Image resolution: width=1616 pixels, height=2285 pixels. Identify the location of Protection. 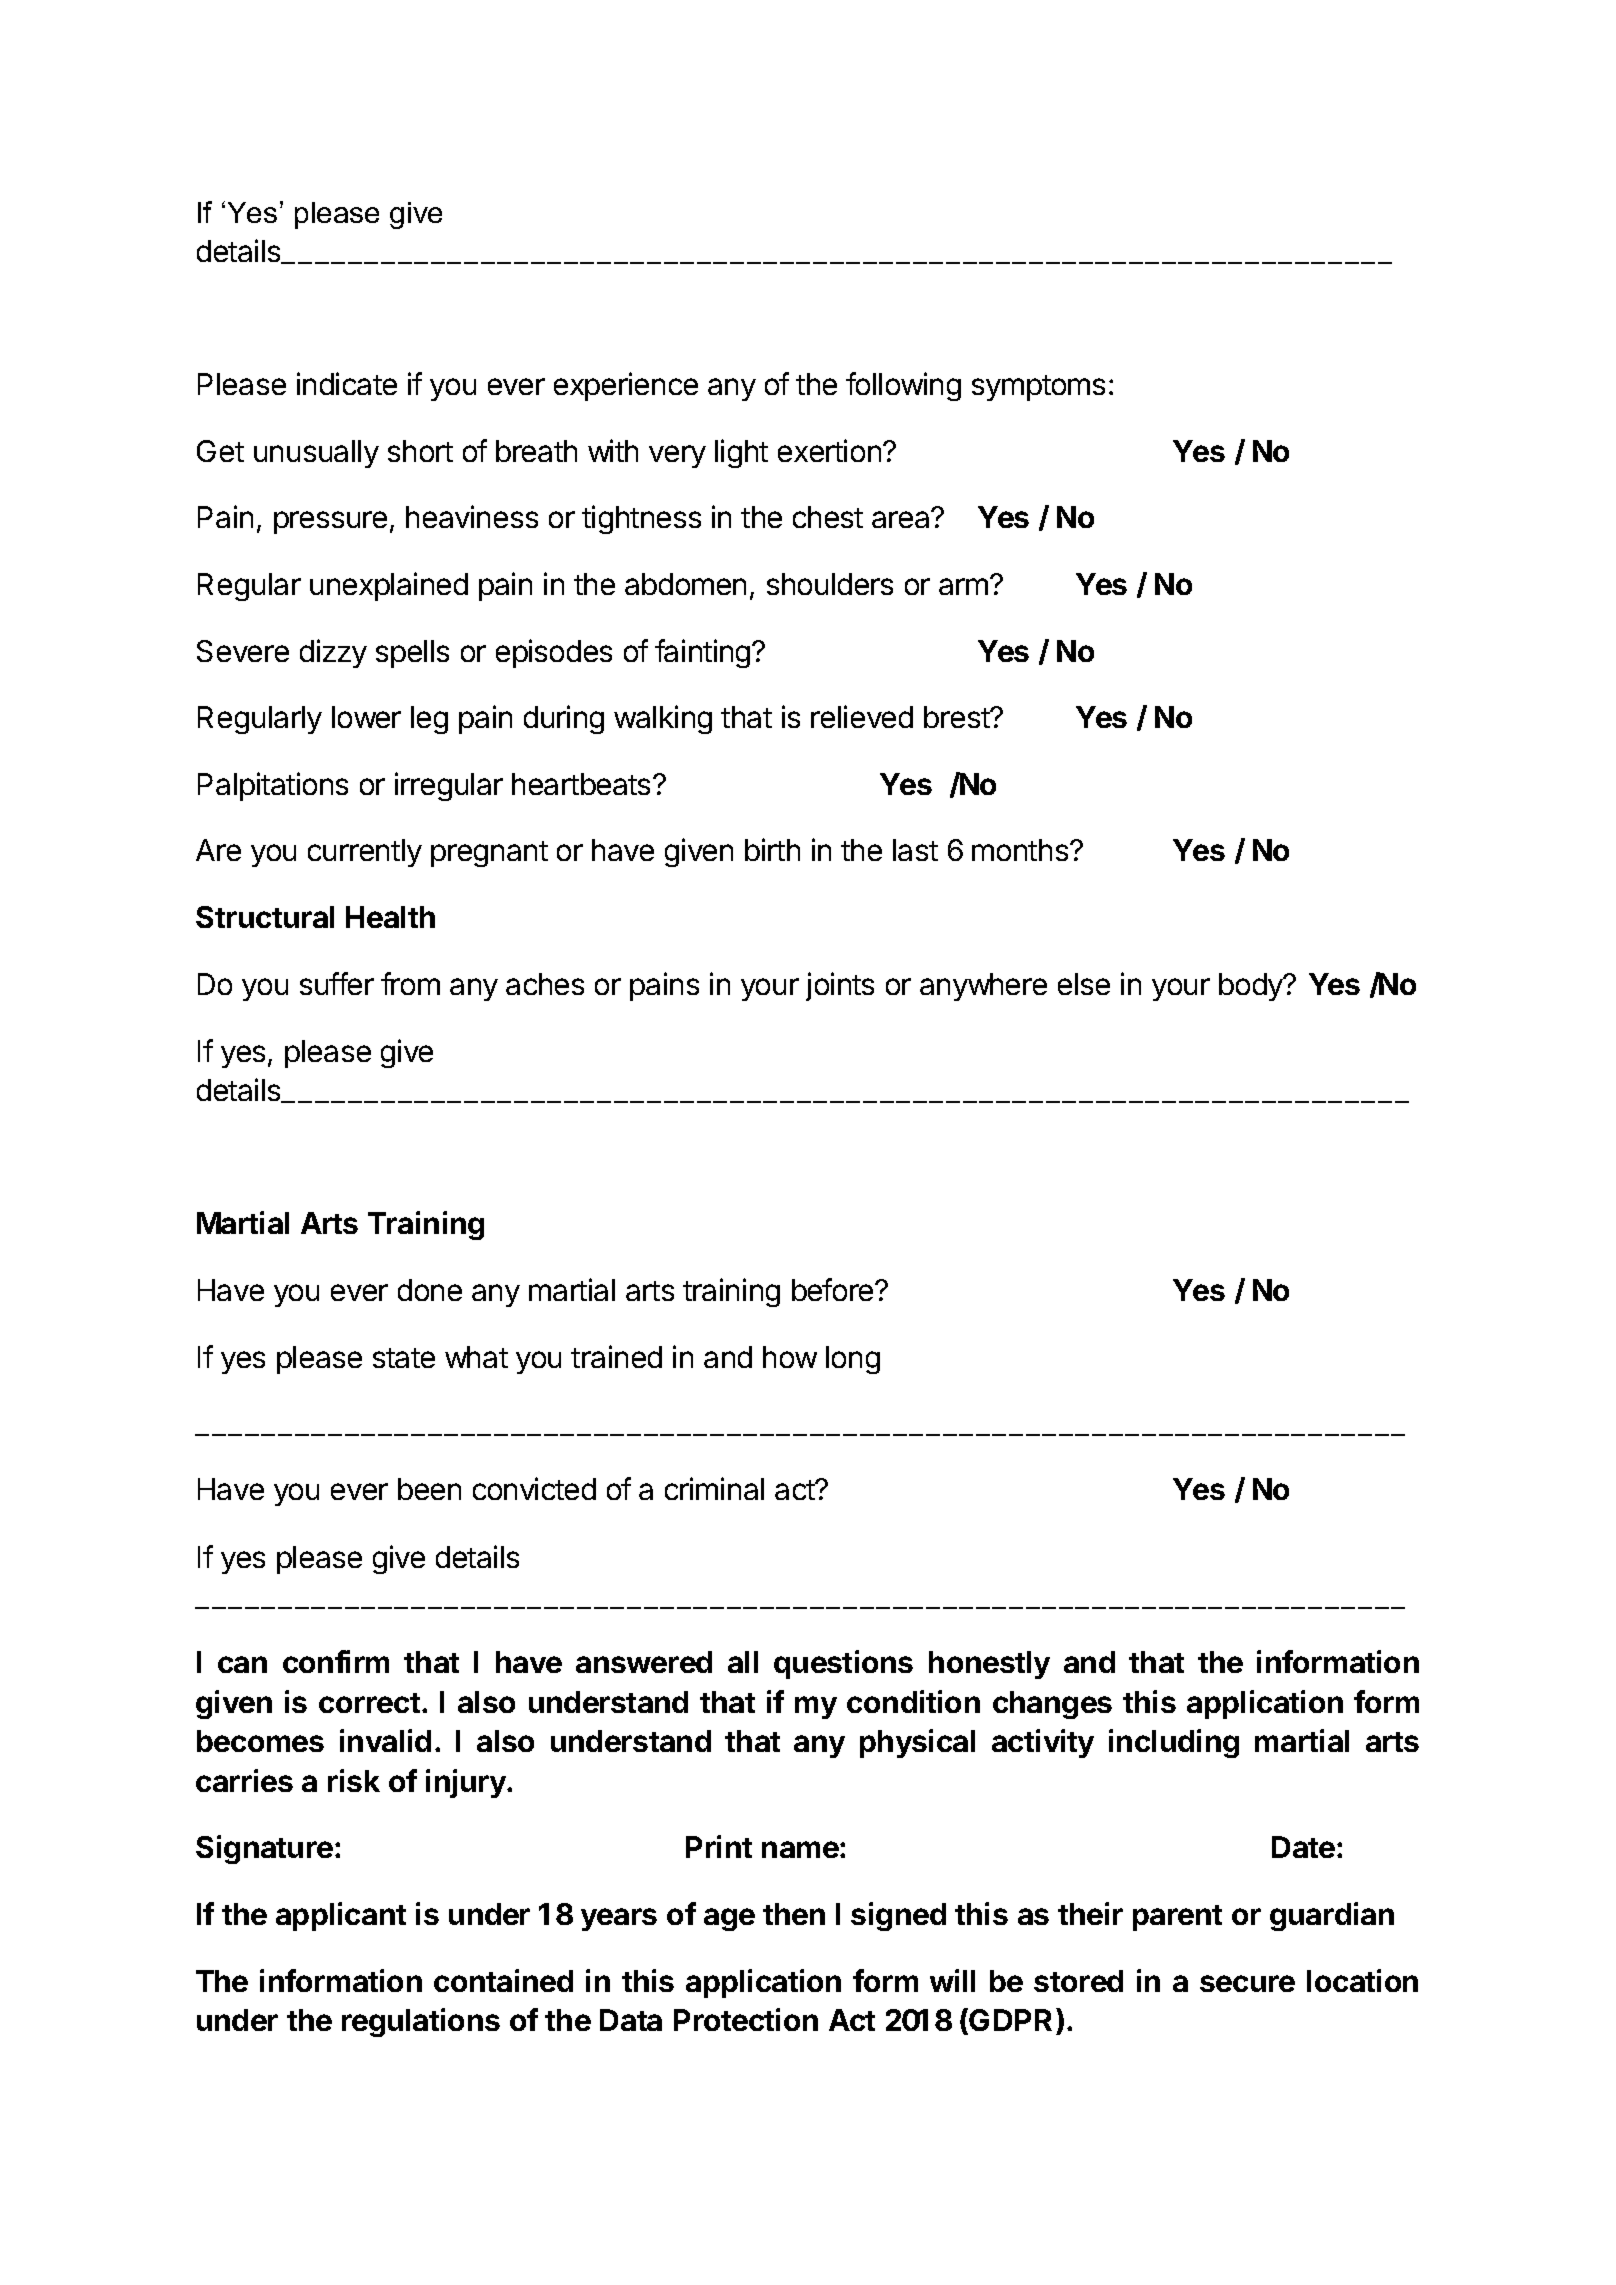
(746, 2019).
